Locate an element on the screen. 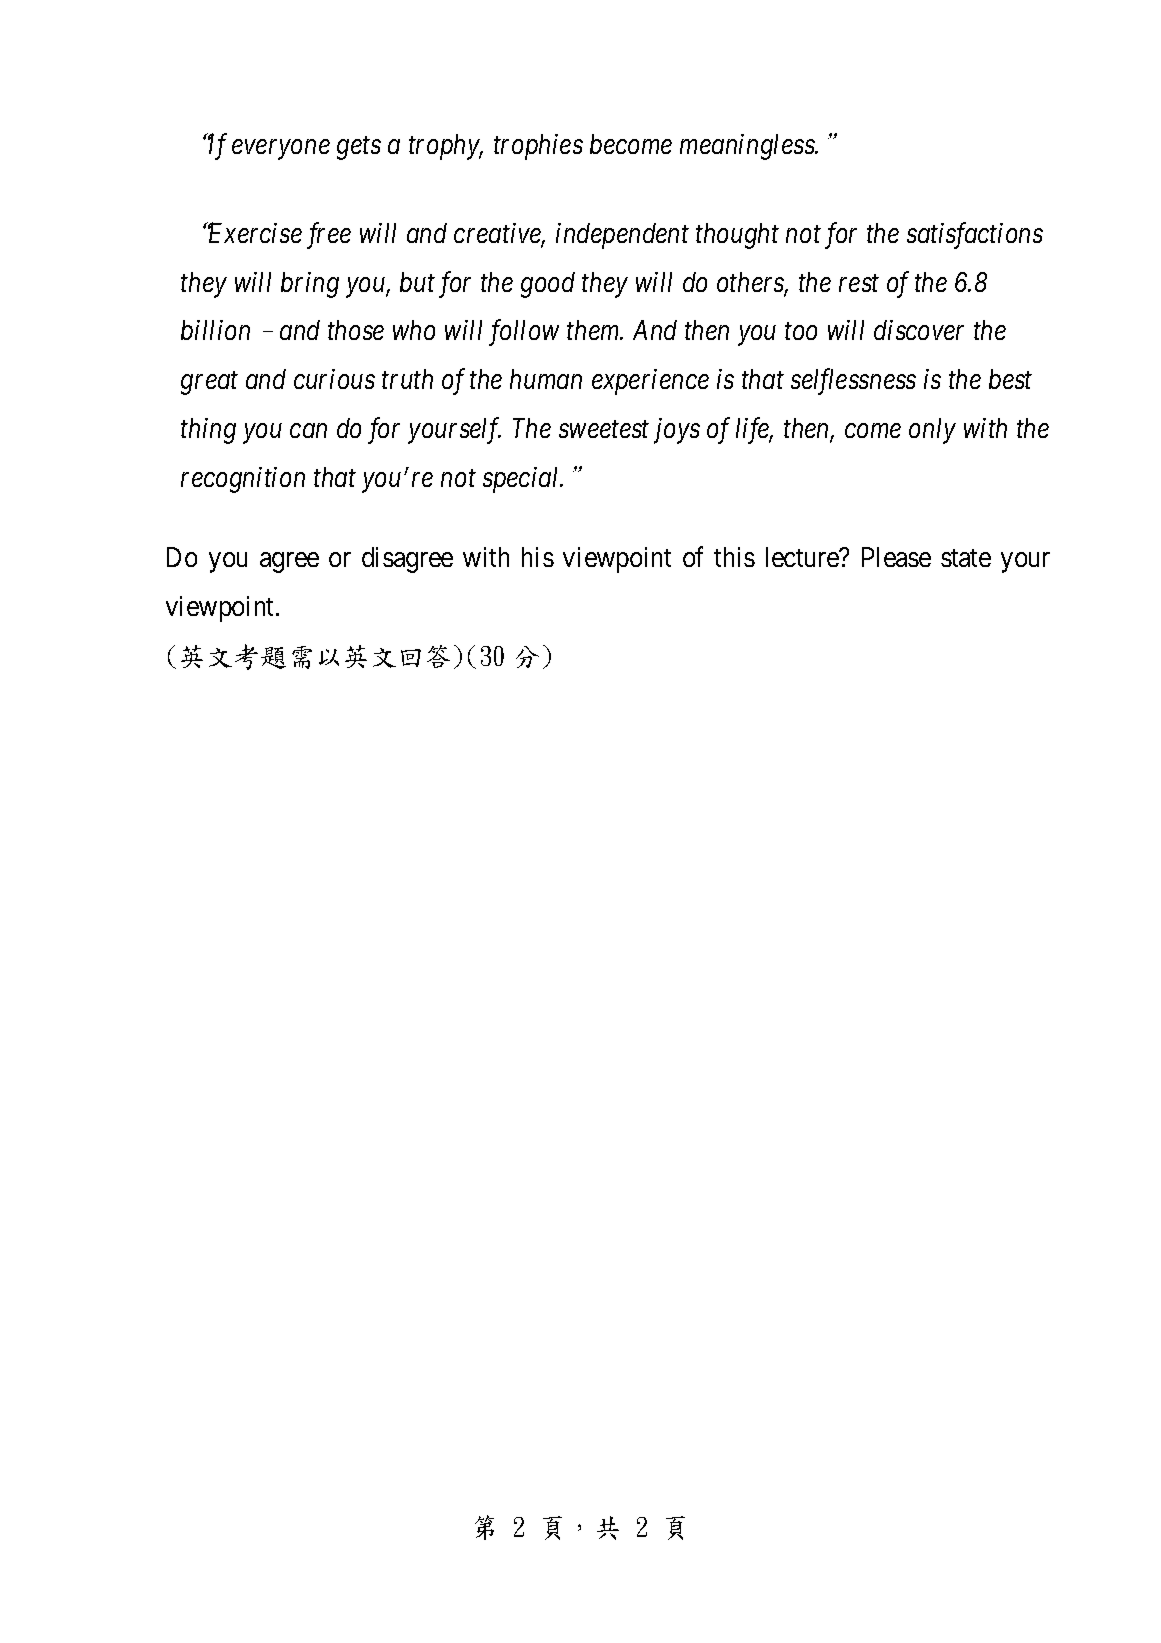 Image resolution: width=1161 pixels, height=1643 pixels. this is located at coordinates (734, 557).
